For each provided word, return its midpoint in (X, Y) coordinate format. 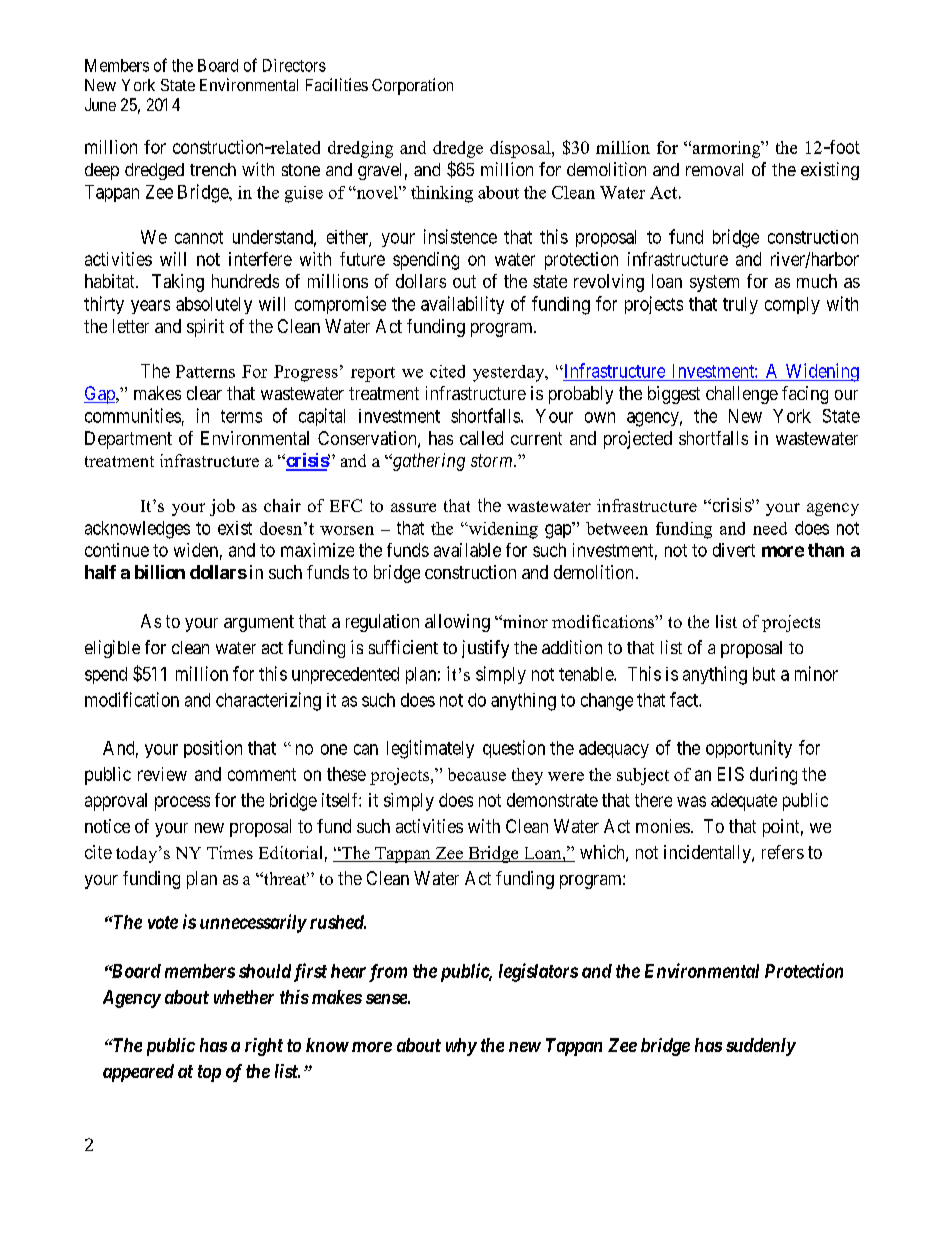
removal (714, 169)
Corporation (412, 86)
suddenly (761, 1047)
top (209, 1073)
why (461, 1047)
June (100, 104)
